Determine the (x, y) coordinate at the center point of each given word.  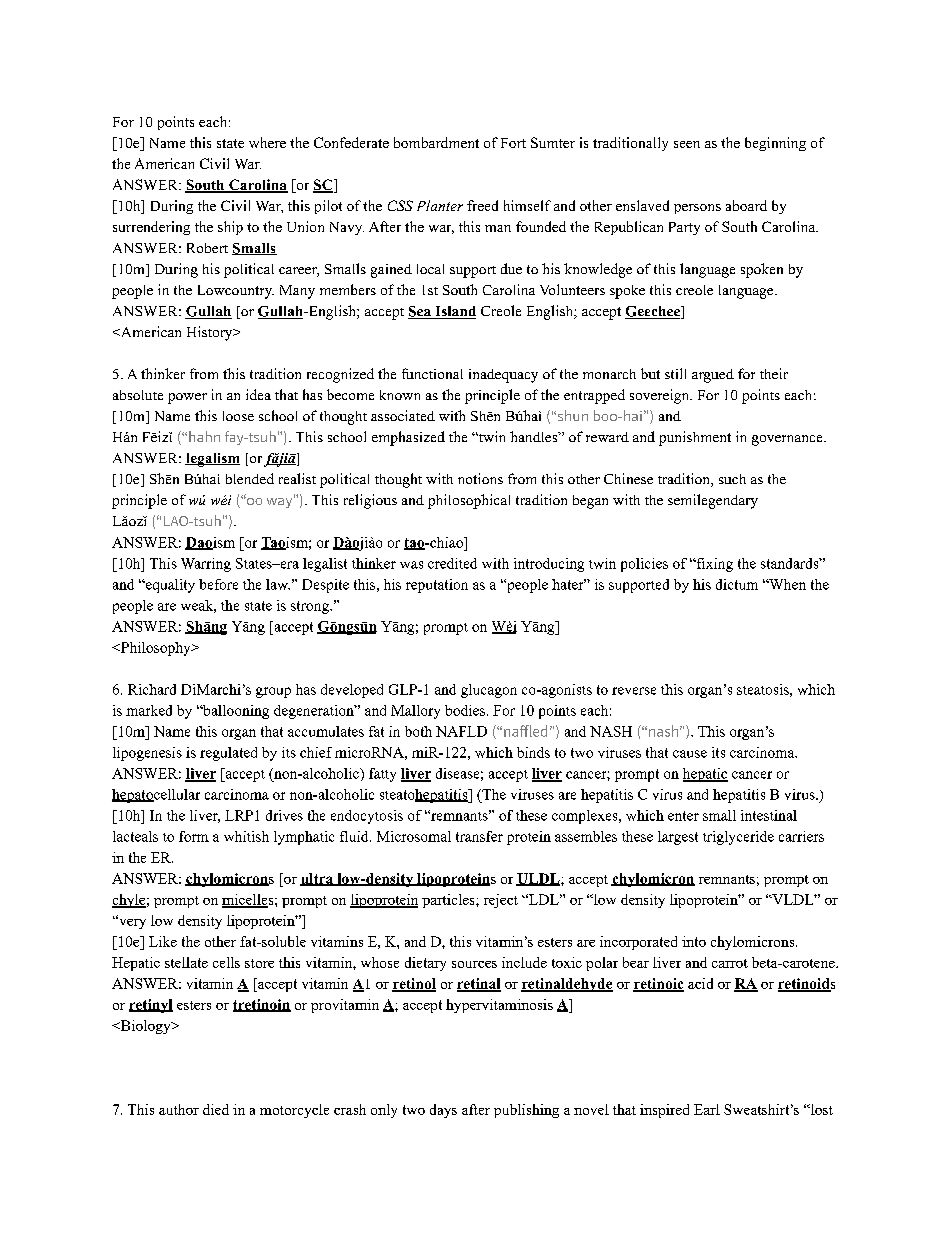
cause (690, 754)
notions (480, 478)
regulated (228, 754)
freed (482, 205)
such (732, 479)
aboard (746, 205)
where (267, 142)
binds (533, 752)
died (216, 1109)
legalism (212, 460)
